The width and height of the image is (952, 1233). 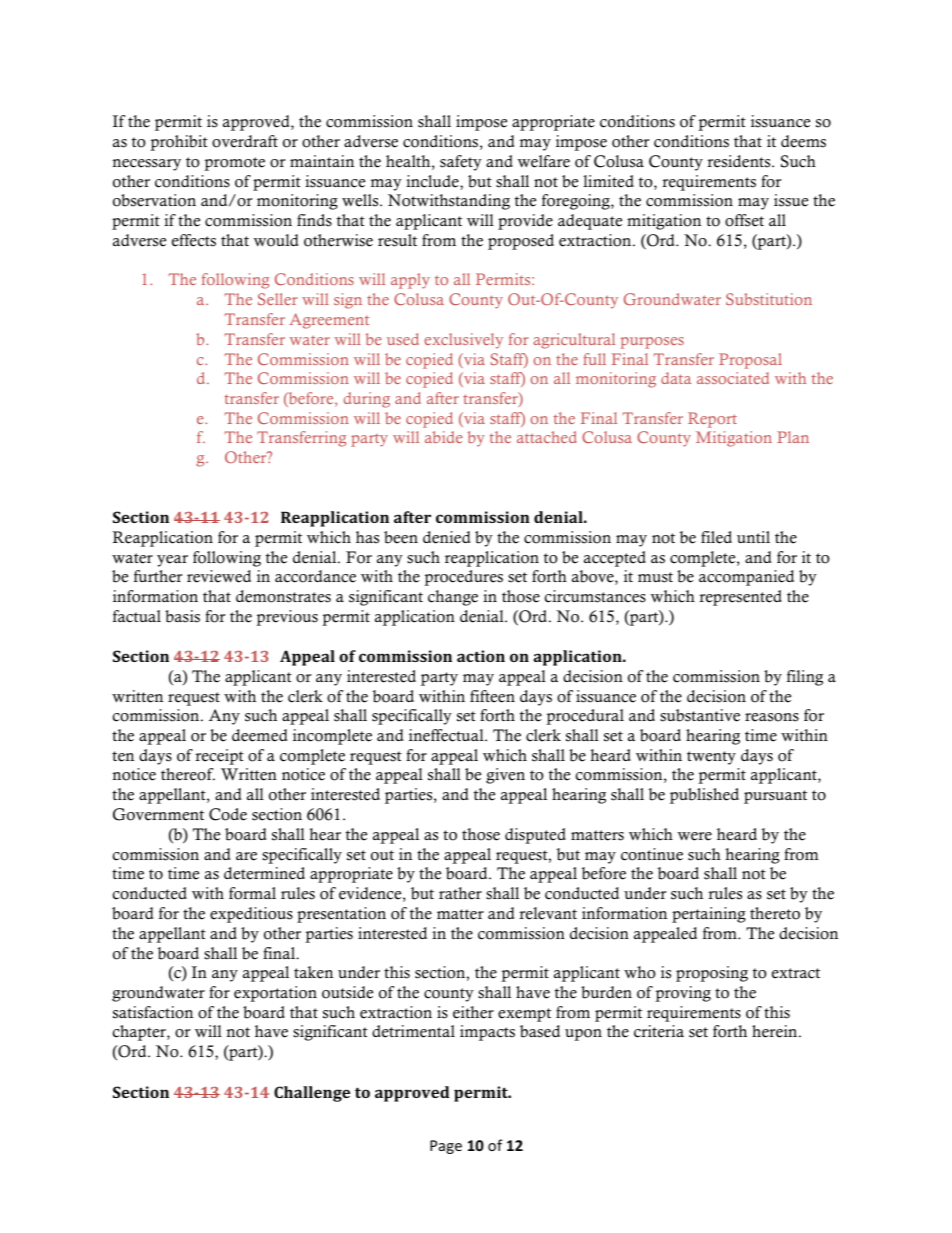 I want to click on promote, so click(x=234, y=164).
